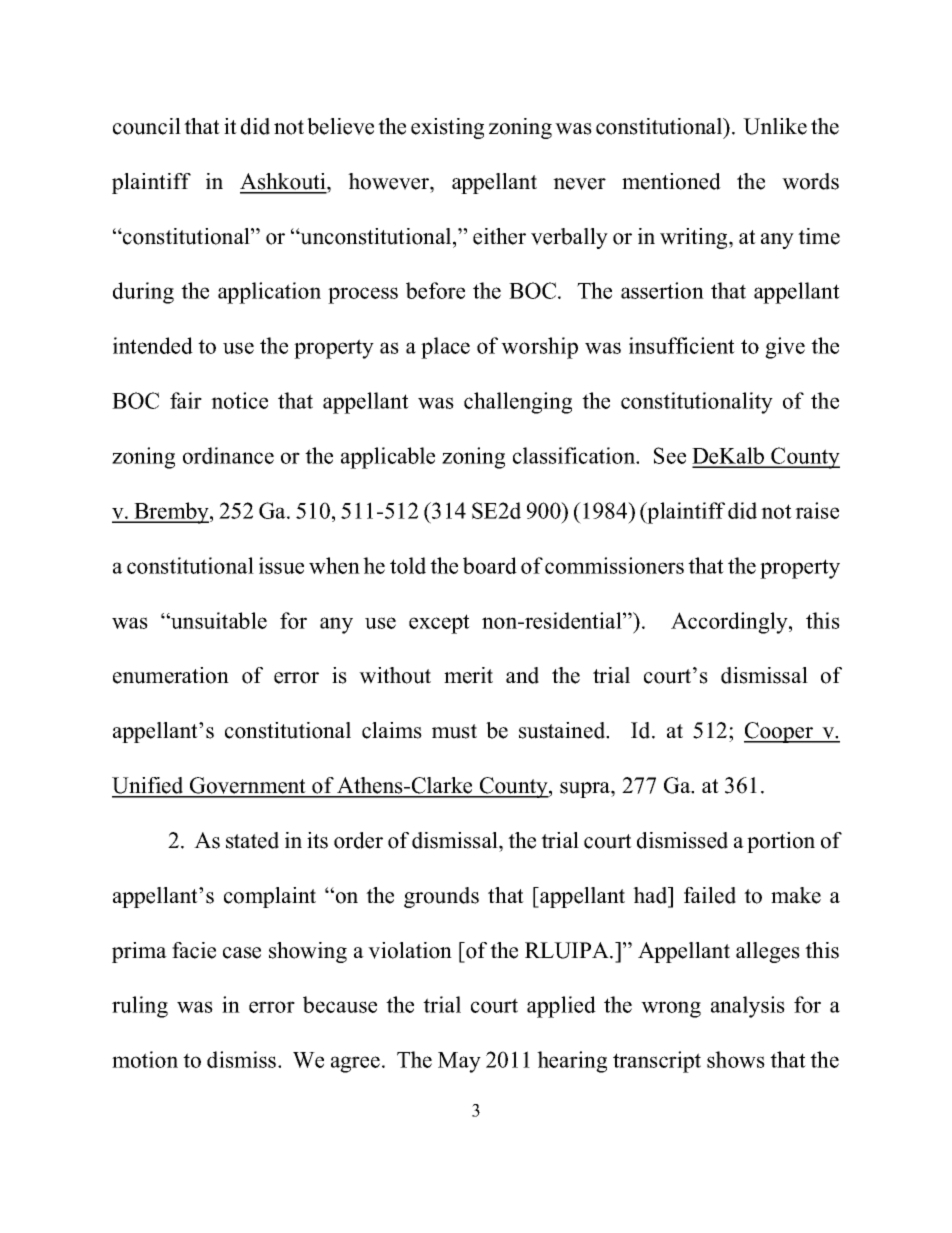 Image resolution: width=952 pixels, height=1233 pixels. Describe the element at coordinates (614, 565) in the page. I see `commissioners` at that location.
